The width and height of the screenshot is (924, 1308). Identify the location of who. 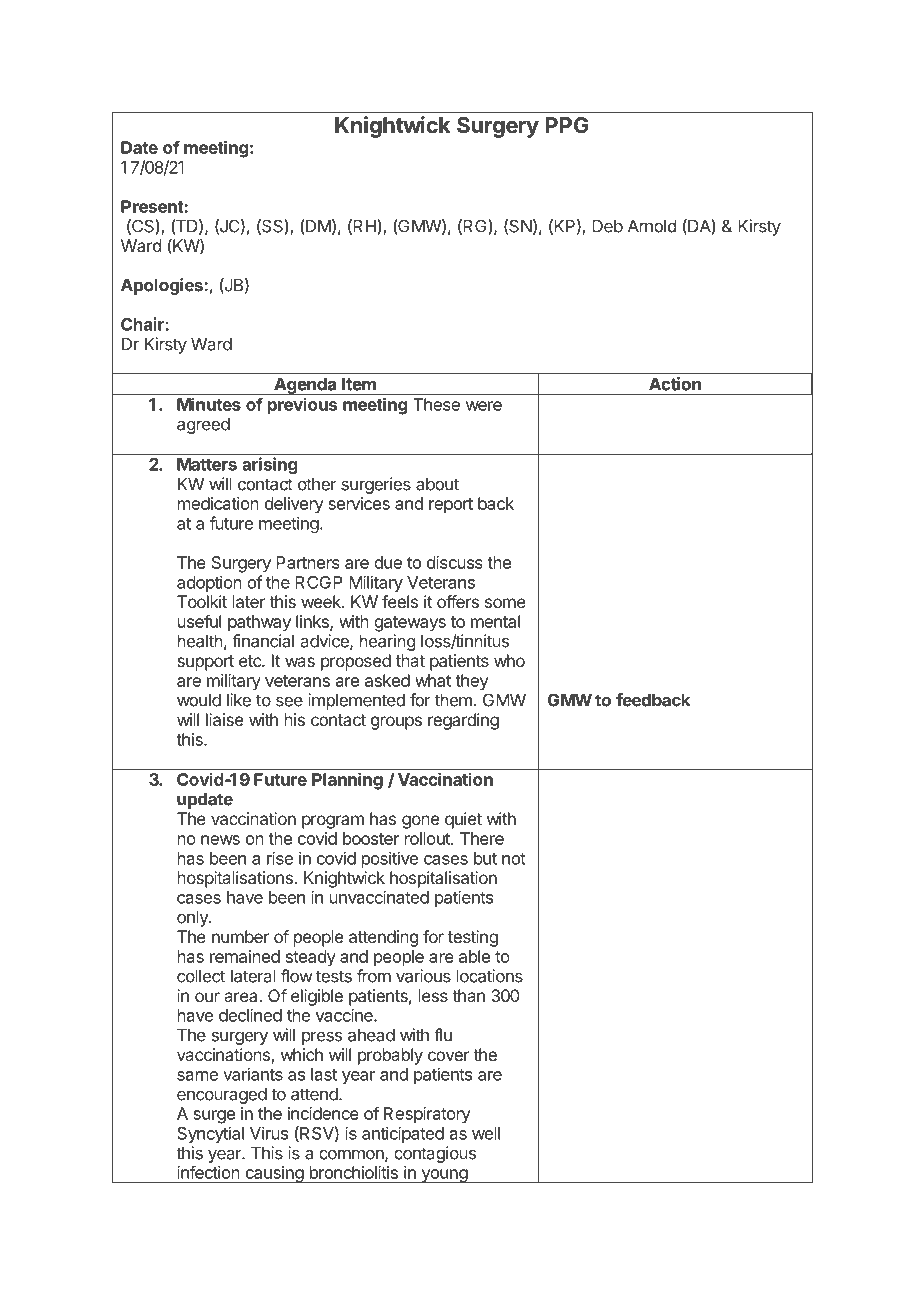
(509, 660).
